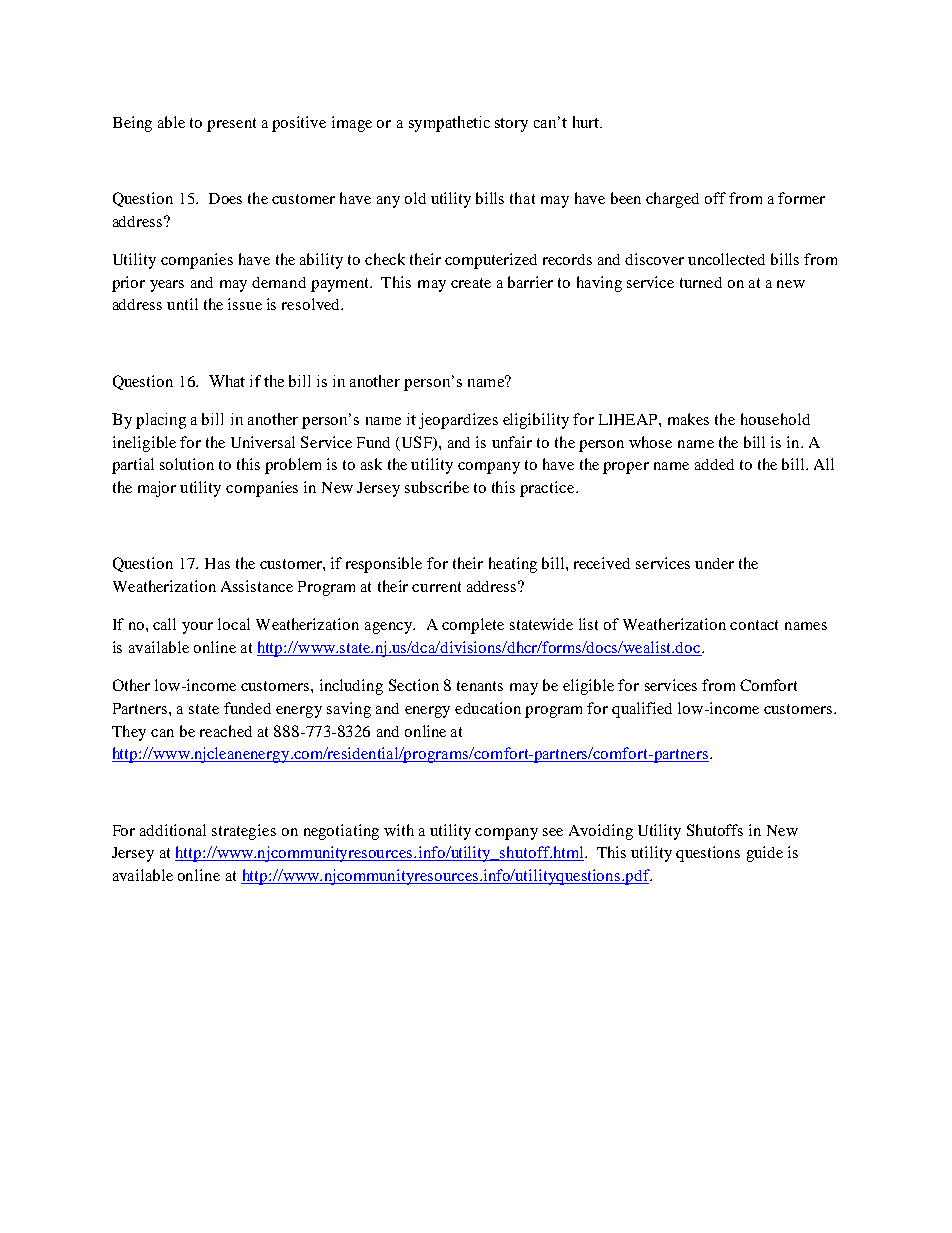 The height and width of the screenshot is (1233, 952). I want to click on contact, so click(754, 625).
